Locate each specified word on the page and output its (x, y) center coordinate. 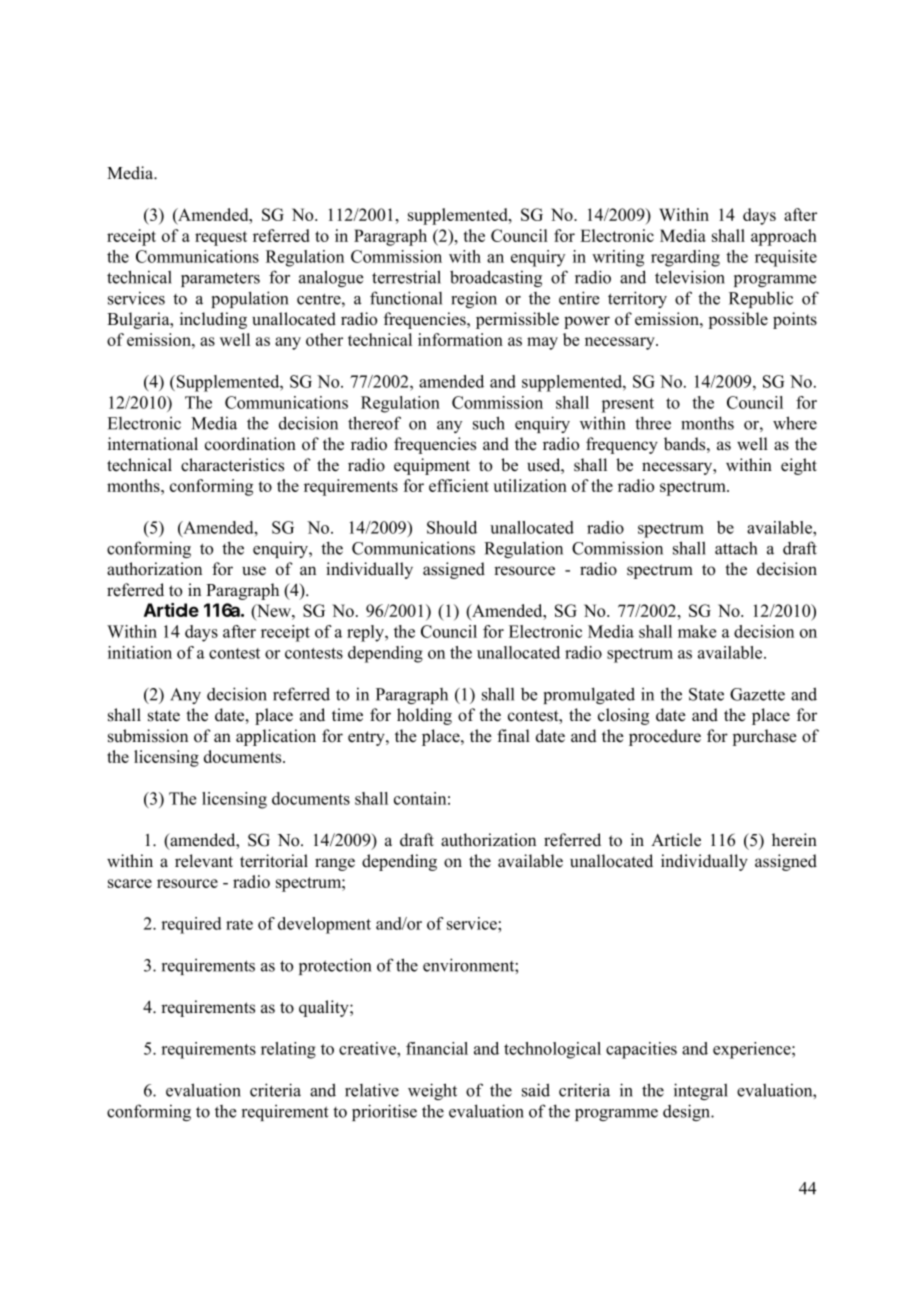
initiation (140, 652)
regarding (685, 258)
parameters (220, 279)
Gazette (757, 694)
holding (424, 716)
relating (288, 1050)
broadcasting (496, 278)
